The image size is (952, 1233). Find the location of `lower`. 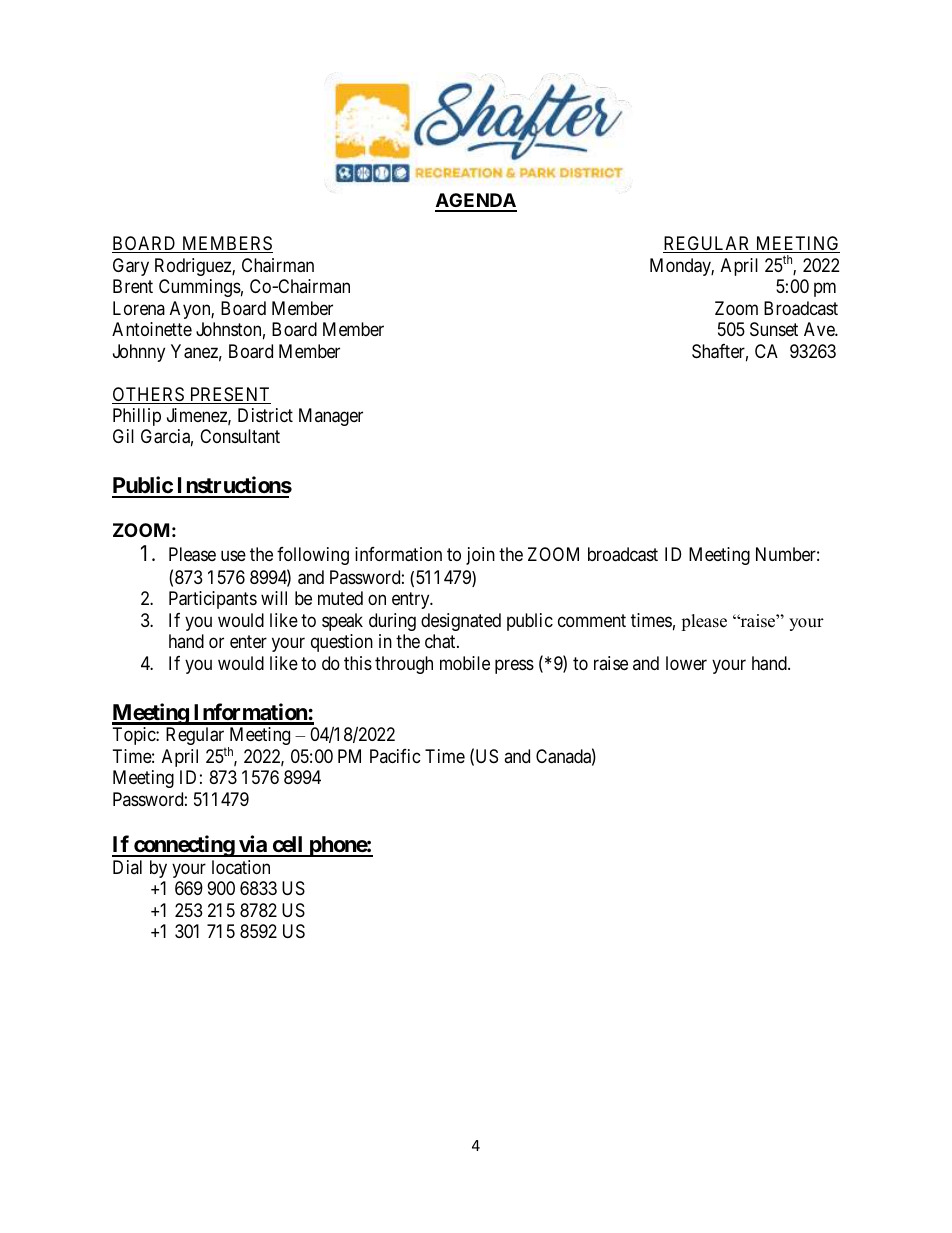

lower is located at coordinates (686, 663).
